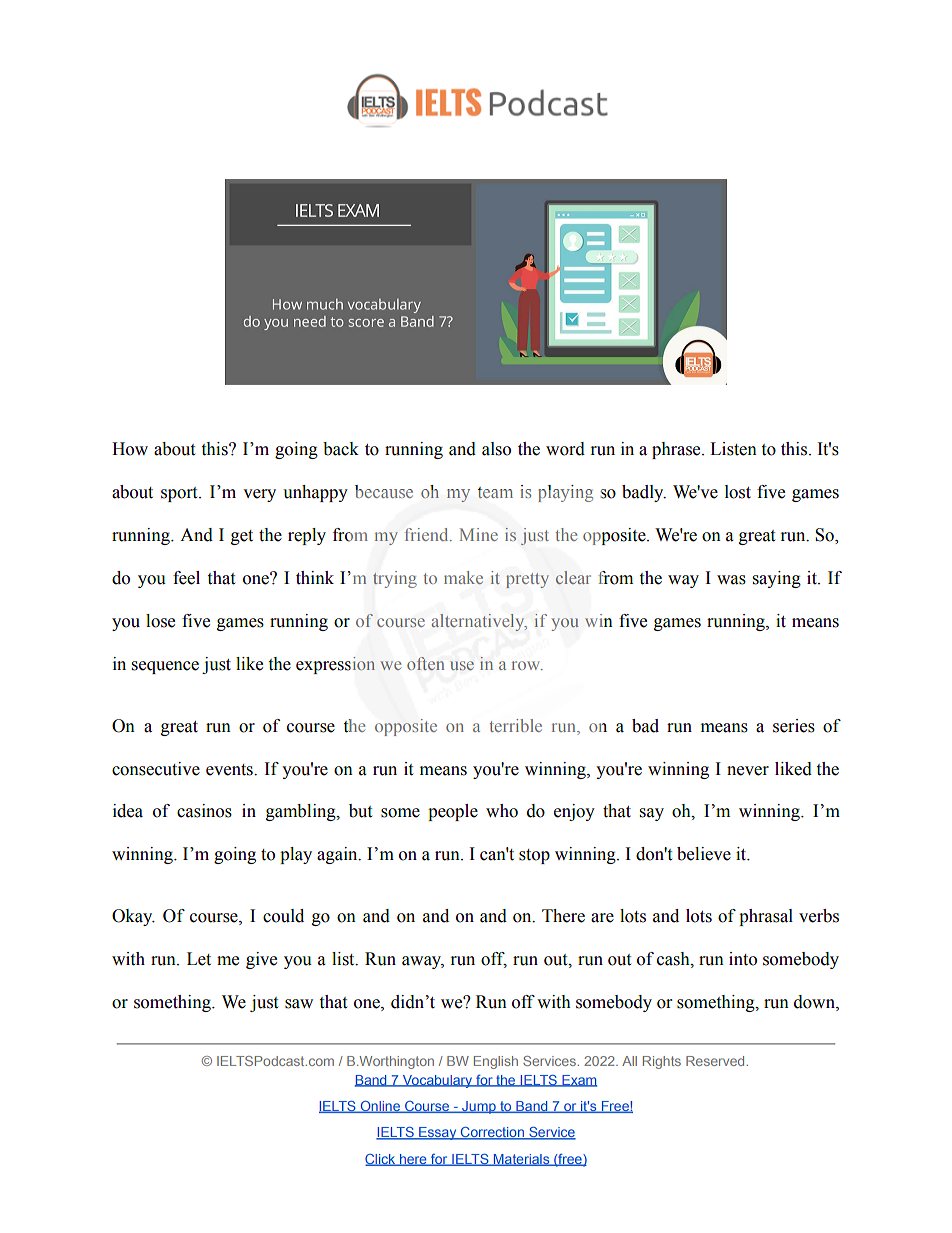 Image resolution: width=952 pixels, height=1233 pixels. What do you see at coordinates (602, 918) in the screenshot?
I see `are` at bounding box center [602, 918].
